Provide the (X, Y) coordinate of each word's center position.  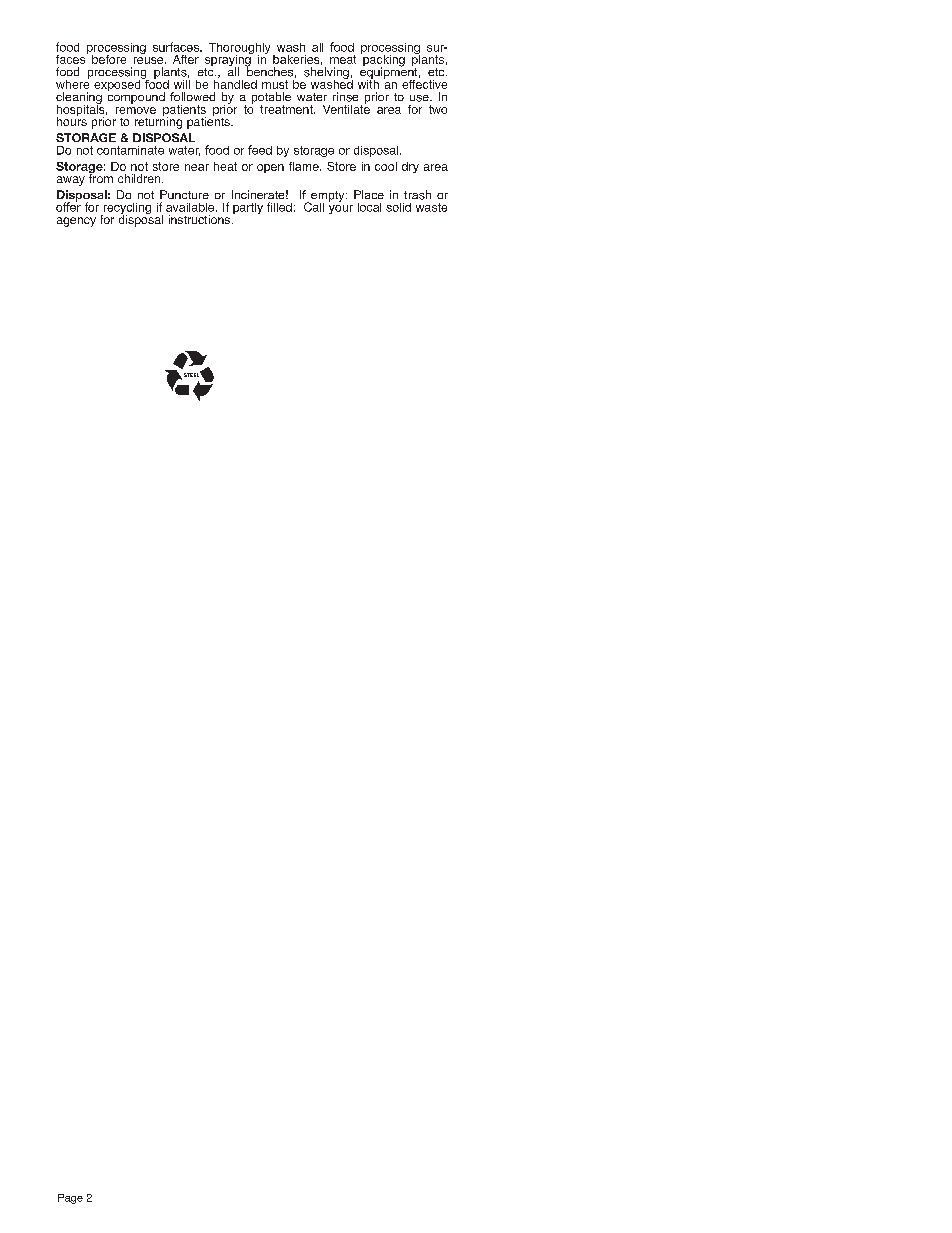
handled (235, 83)
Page (70, 1199)
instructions (201, 219)
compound (136, 97)
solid (398, 207)
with (368, 83)
